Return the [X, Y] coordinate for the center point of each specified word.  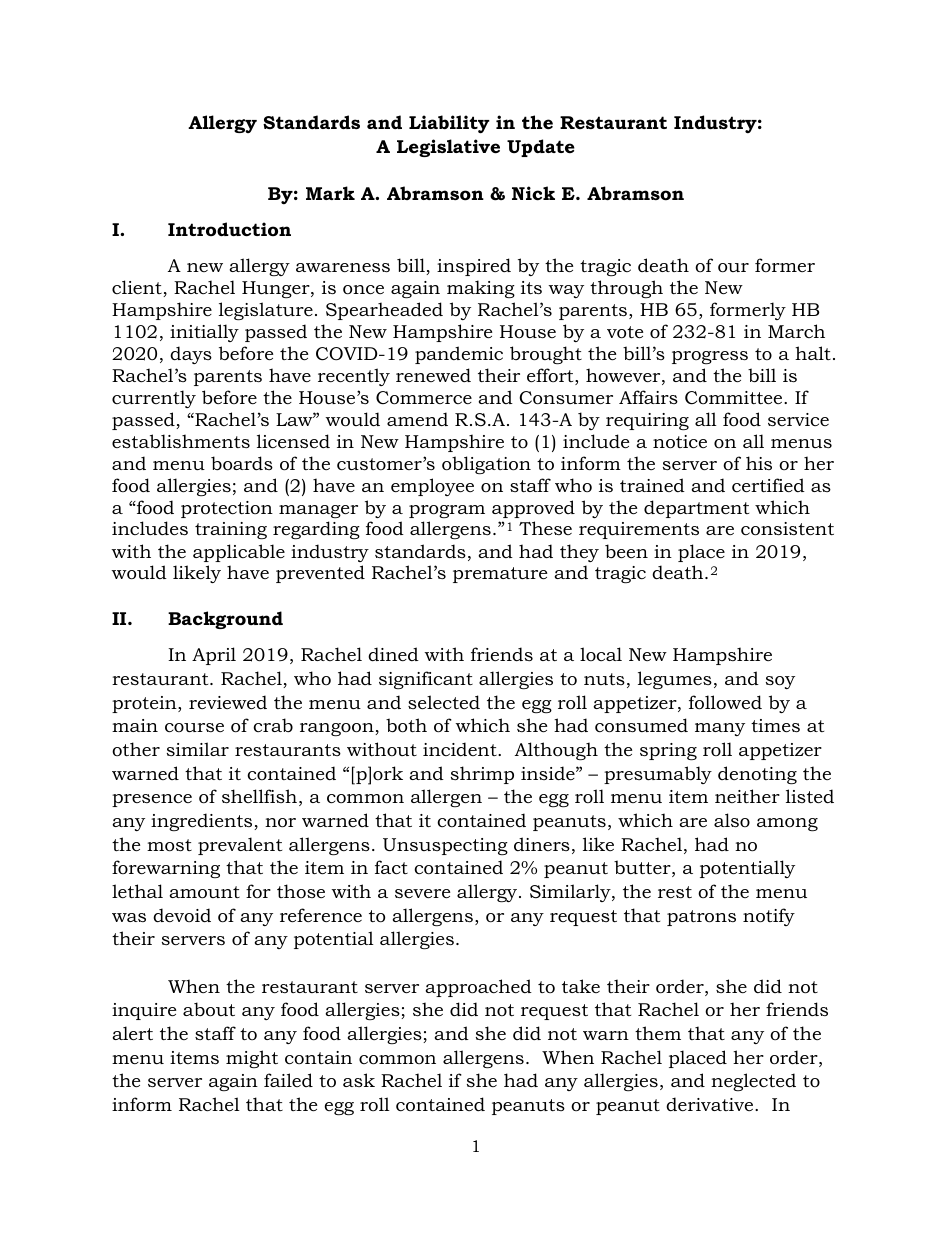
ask [359, 1080]
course [194, 728]
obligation [486, 465]
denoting [757, 775]
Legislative [448, 148]
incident [461, 749]
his [759, 463]
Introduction [229, 229]
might [252, 1059]
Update [541, 148]
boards [242, 463]
